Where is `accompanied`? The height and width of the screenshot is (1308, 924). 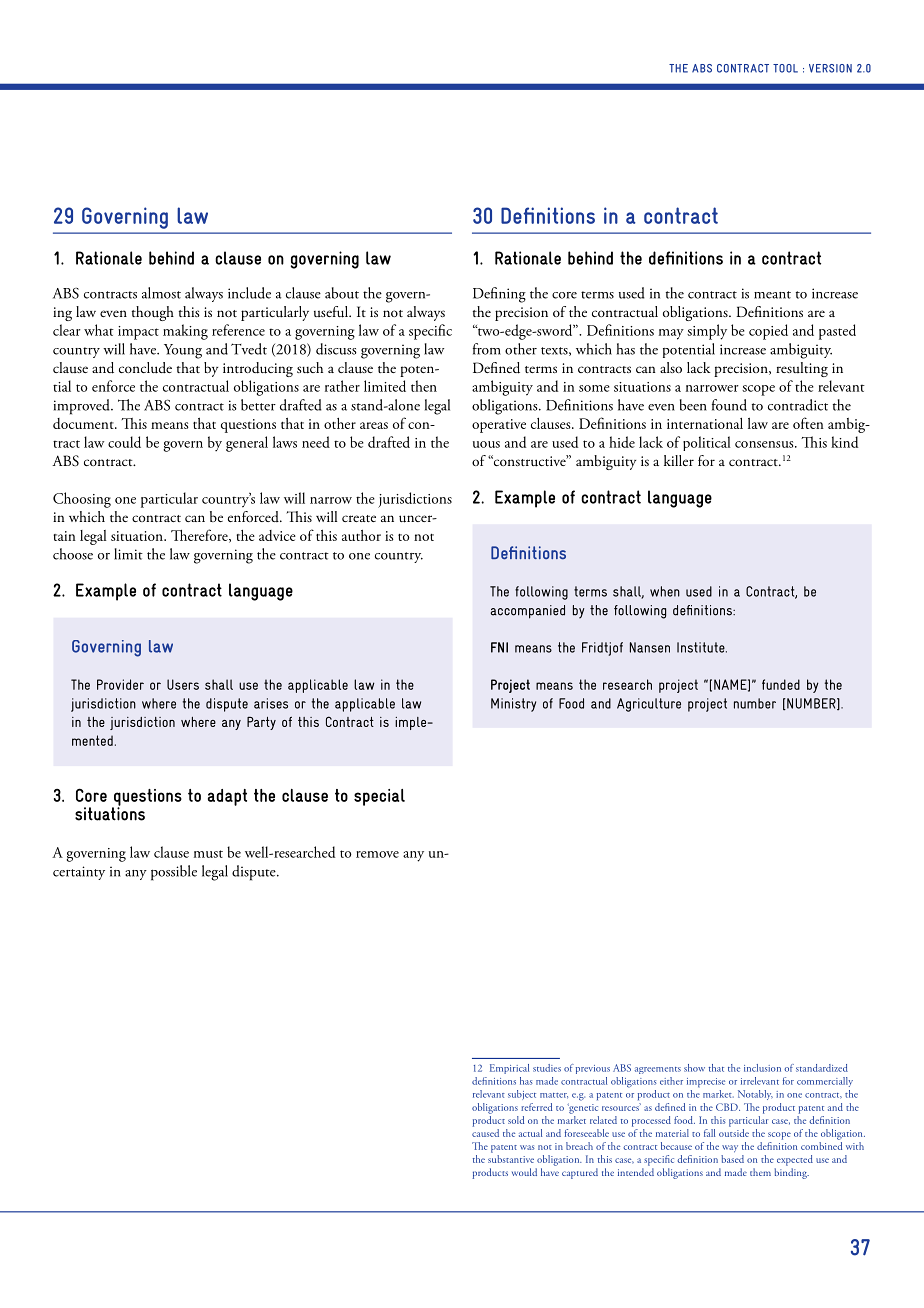
accompanied is located at coordinates (528, 612).
